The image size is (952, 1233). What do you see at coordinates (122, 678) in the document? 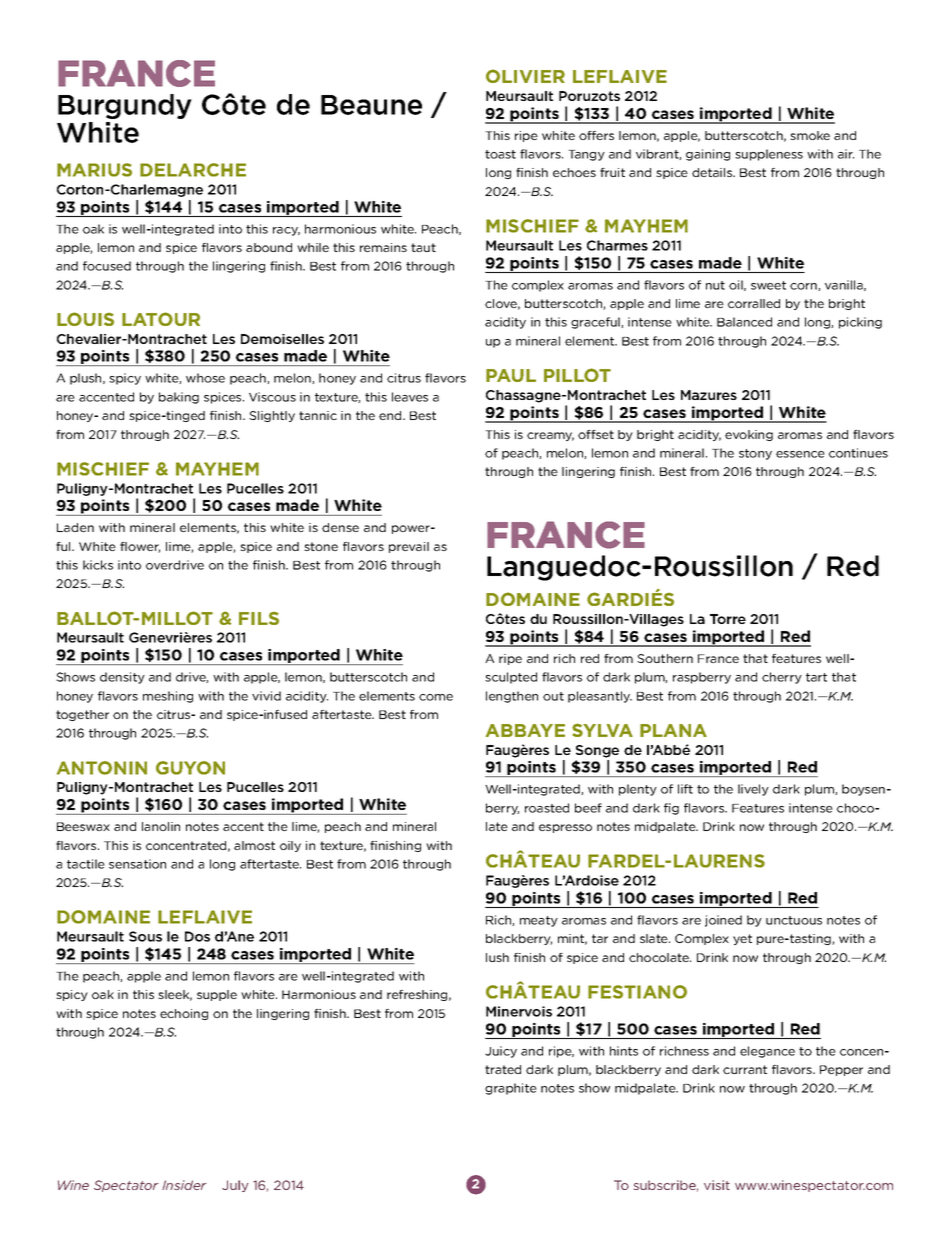
I see `density` at bounding box center [122, 678].
